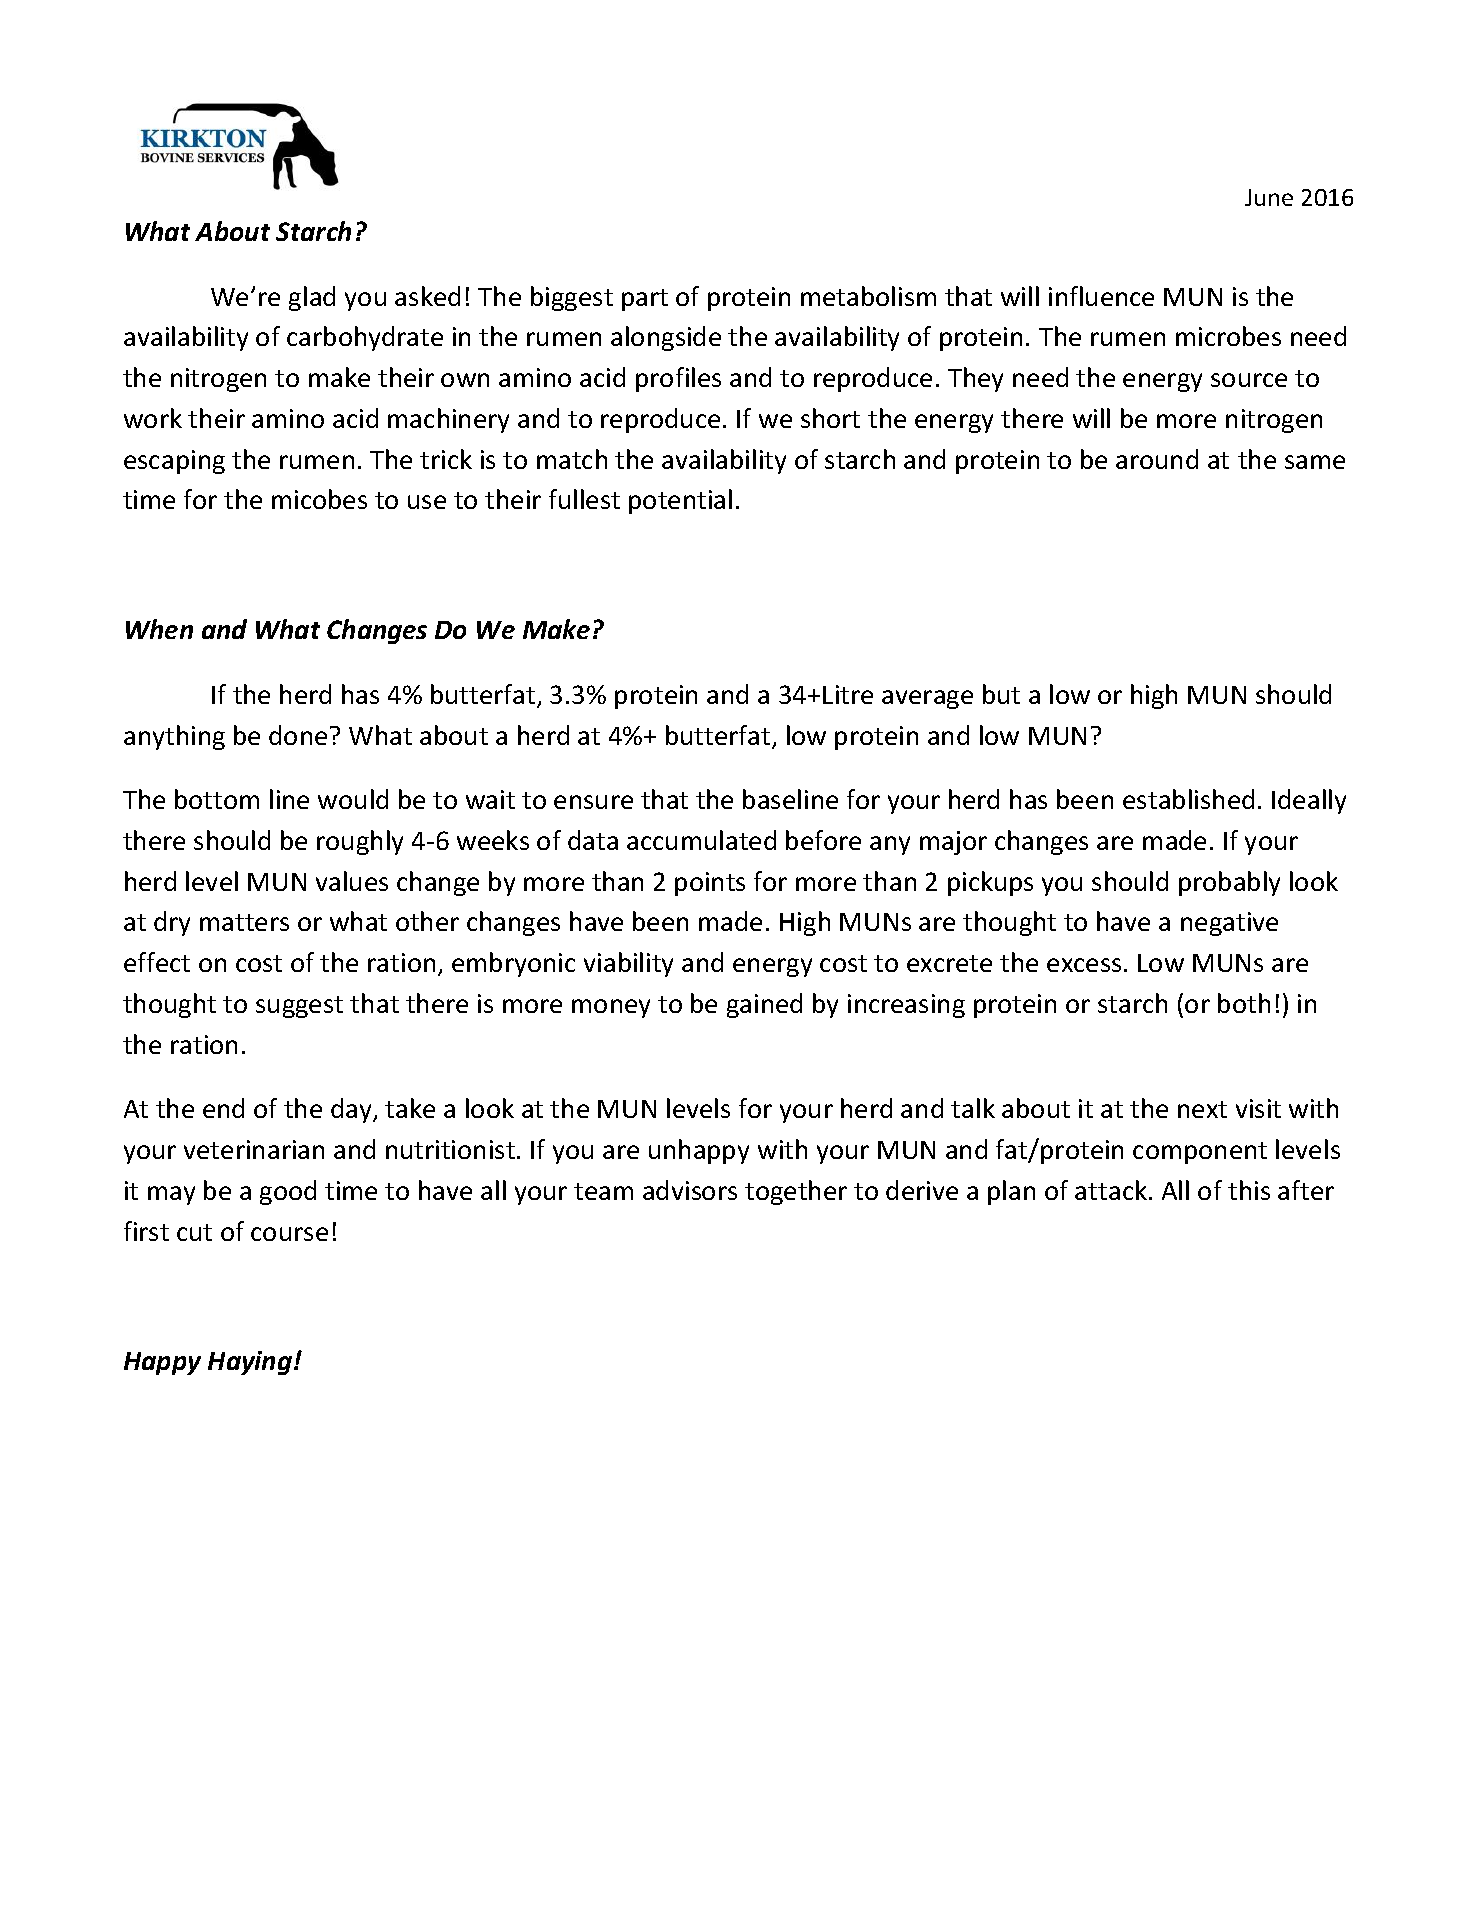 This document has height=1913, width=1478. What do you see at coordinates (353, 799) in the document?
I see `would` at bounding box center [353, 799].
